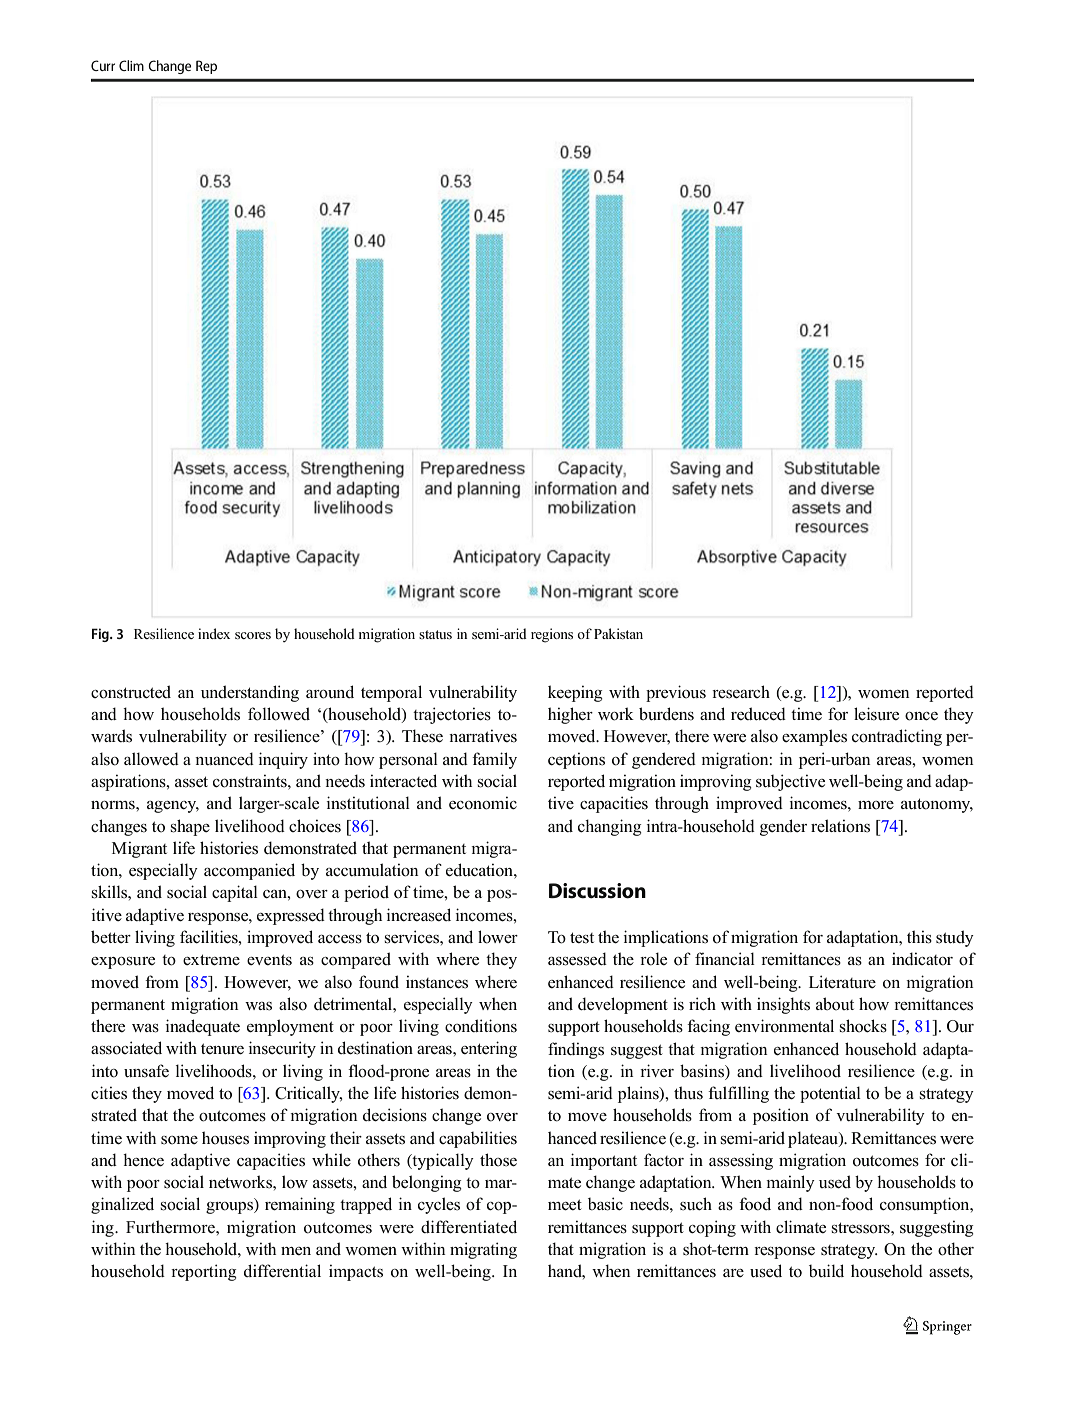  I want to click on contradicting, so click(897, 737).
